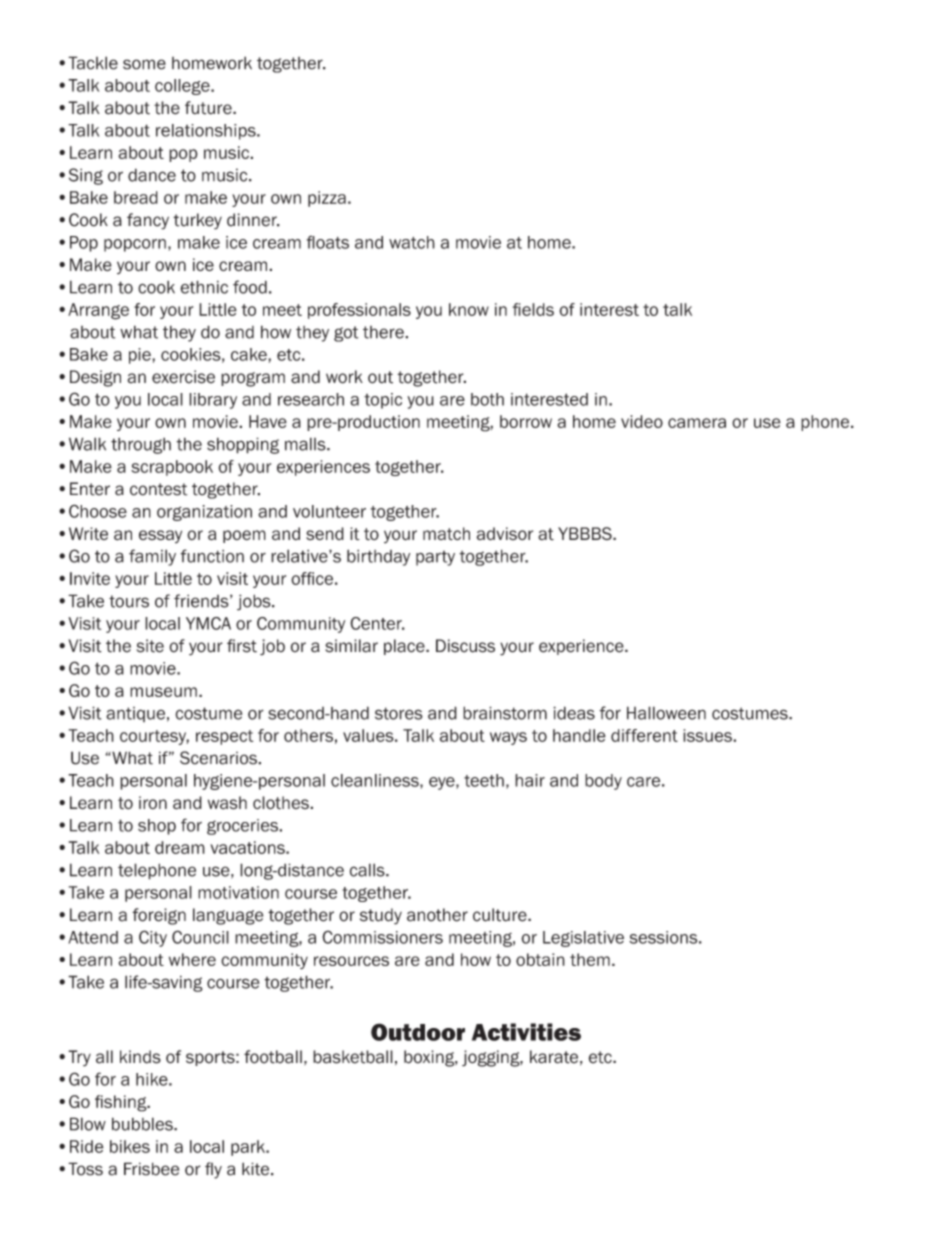  Describe the element at coordinates (143, 1124) in the page. I see `bubbles` at that location.
